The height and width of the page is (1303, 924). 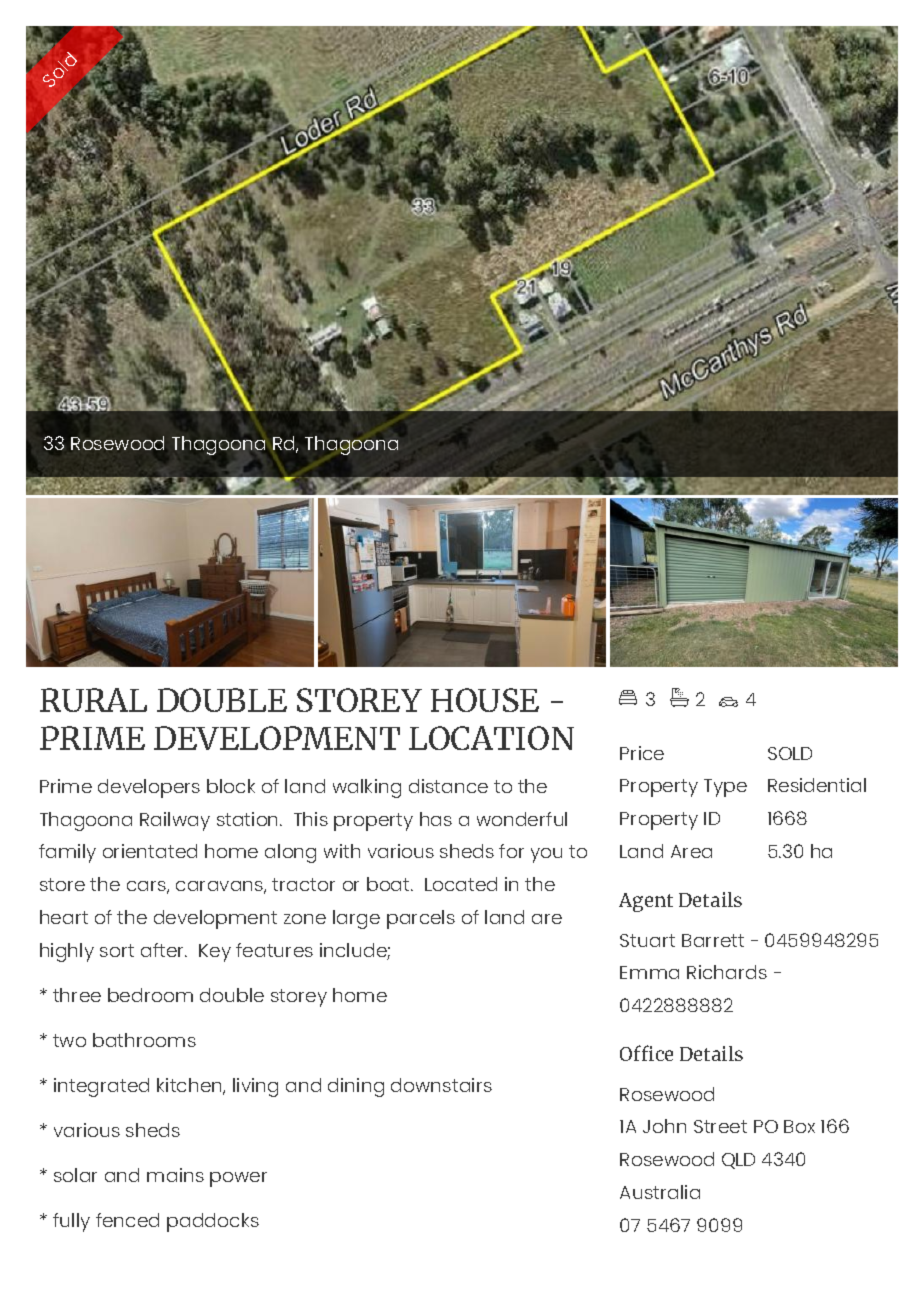 What do you see at coordinates (485, 700) in the page?
I see `HOUSE` at bounding box center [485, 700].
